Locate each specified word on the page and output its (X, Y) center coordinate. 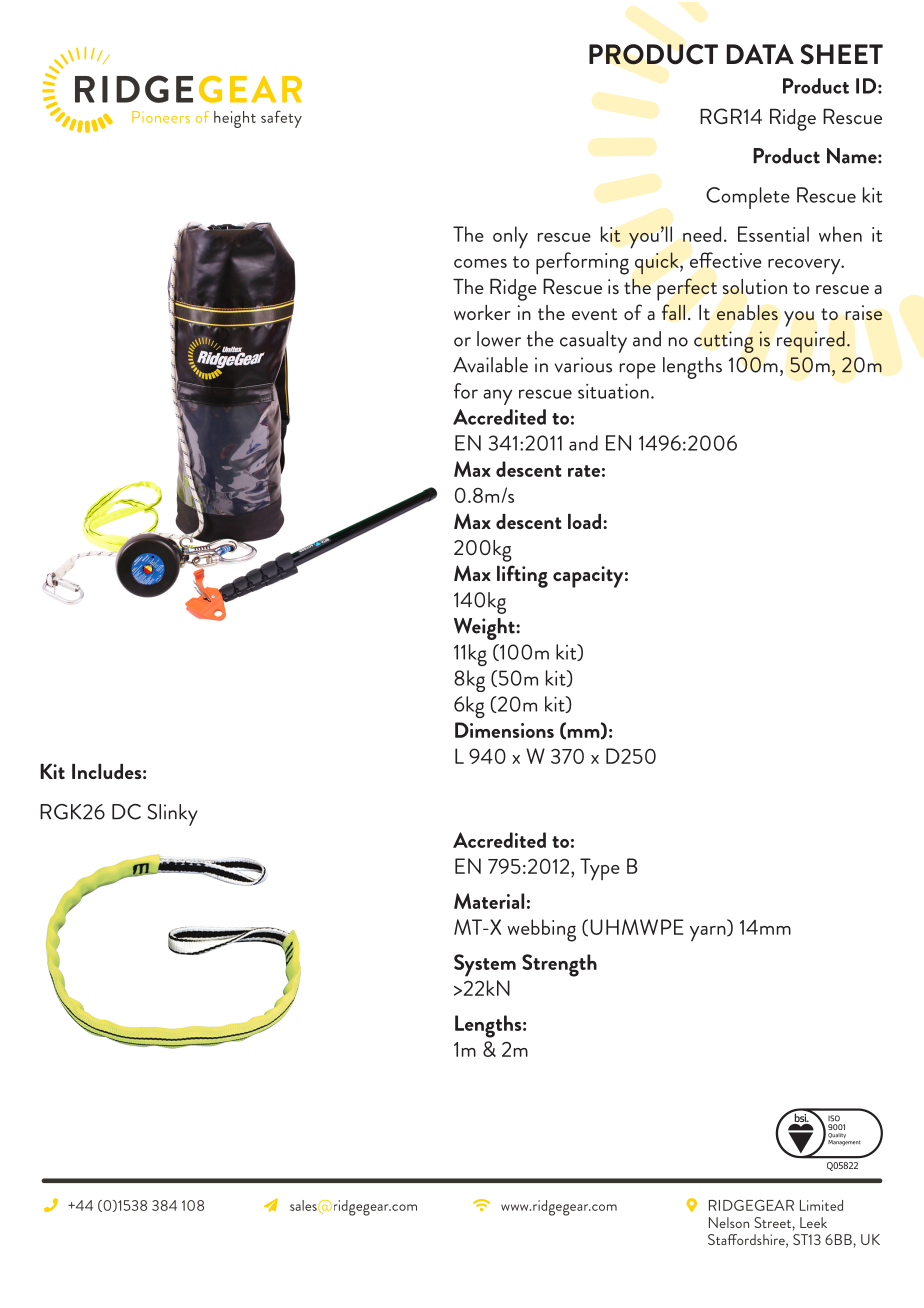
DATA (760, 54)
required (811, 342)
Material (489, 901)
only (510, 237)
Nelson (729, 1222)
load (584, 521)
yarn (709, 934)
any (497, 397)
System (485, 965)
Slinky (173, 815)
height (235, 119)
